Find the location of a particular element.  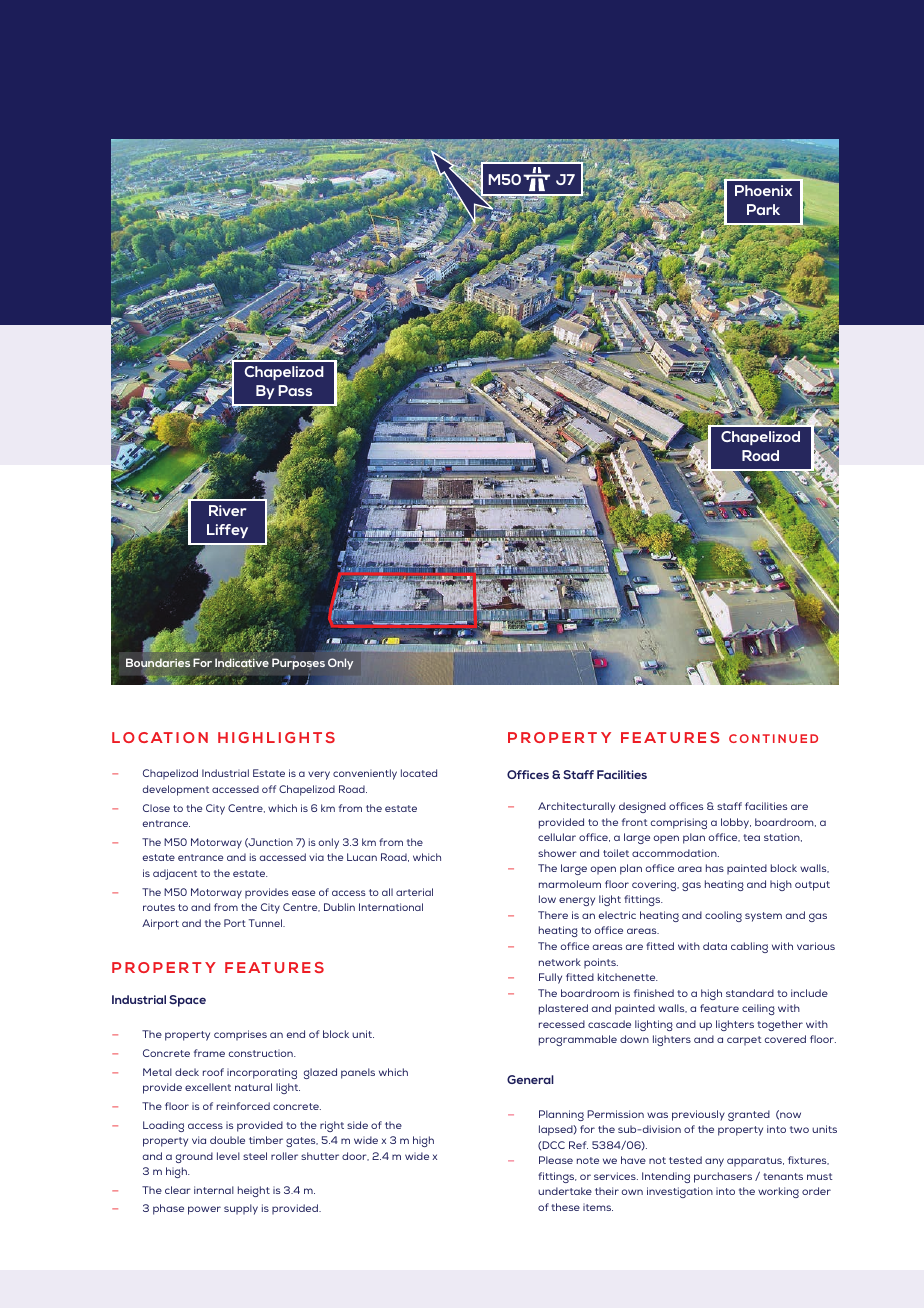

shower is located at coordinates (557, 853).
